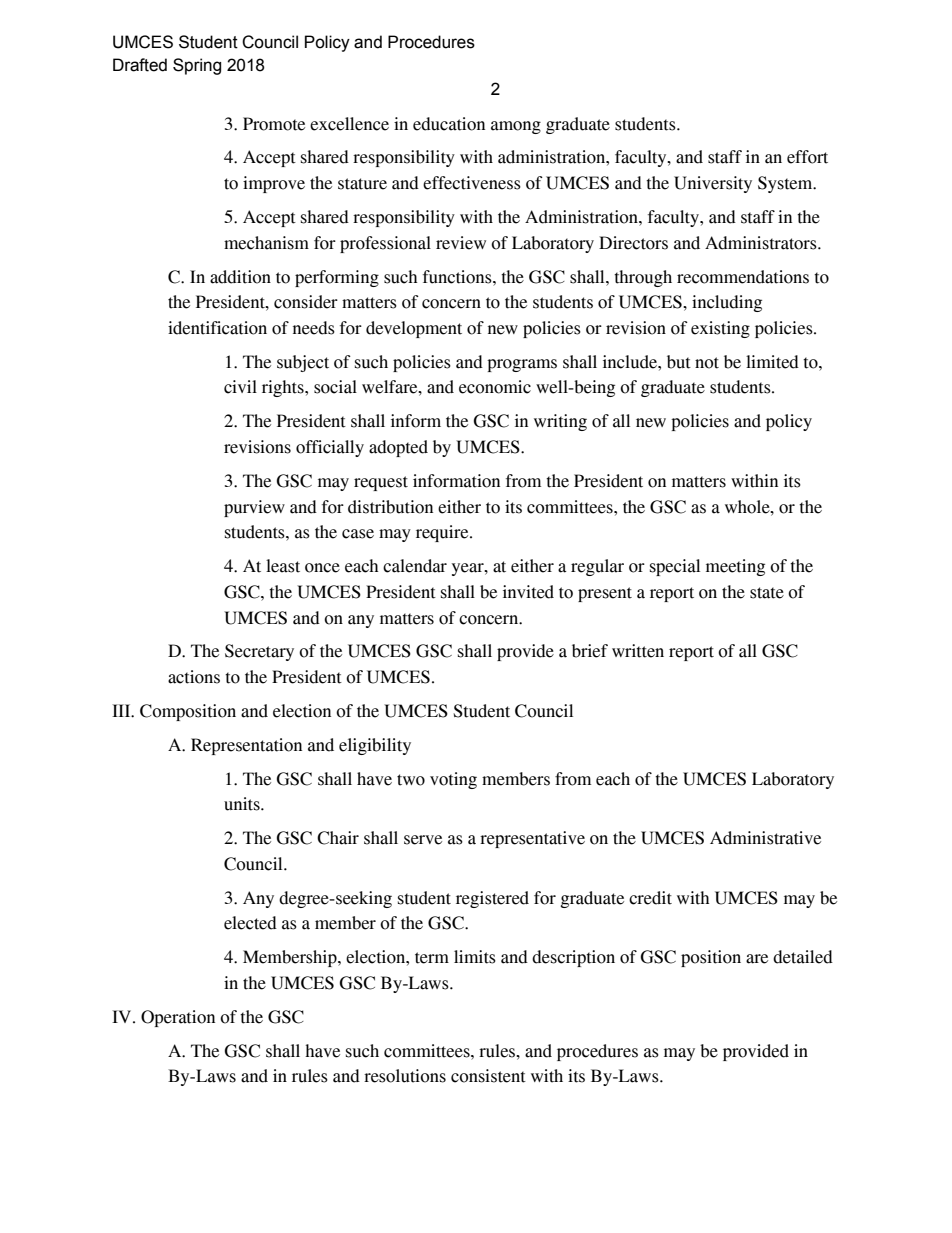 The width and height of the page is (952, 1233). I want to click on consistent, so click(488, 1076).
